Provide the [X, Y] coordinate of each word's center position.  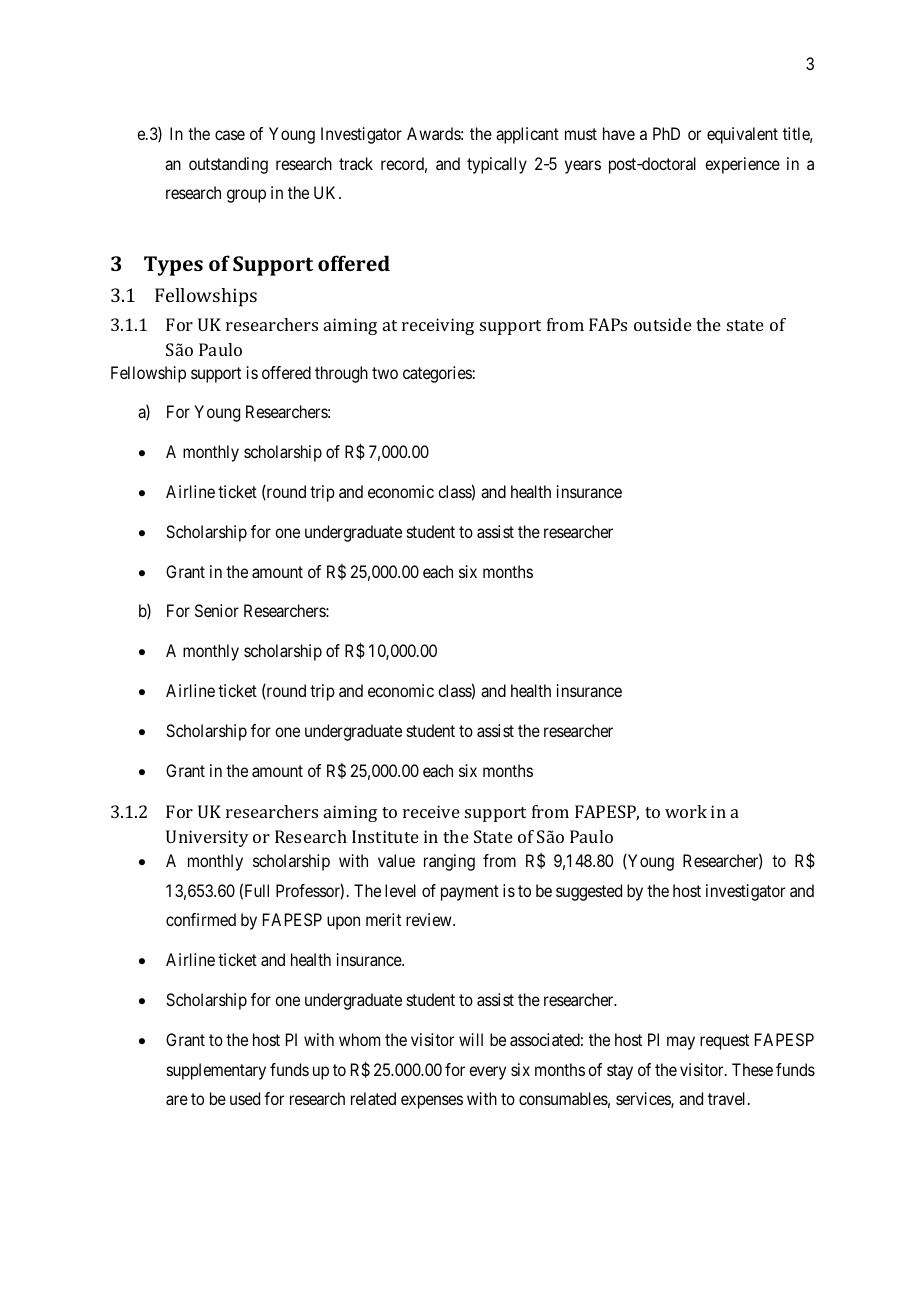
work [686, 811]
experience [742, 165]
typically [497, 165]
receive [431, 811]
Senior [217, 610]
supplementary [216, 1071]
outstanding [228, 165]
